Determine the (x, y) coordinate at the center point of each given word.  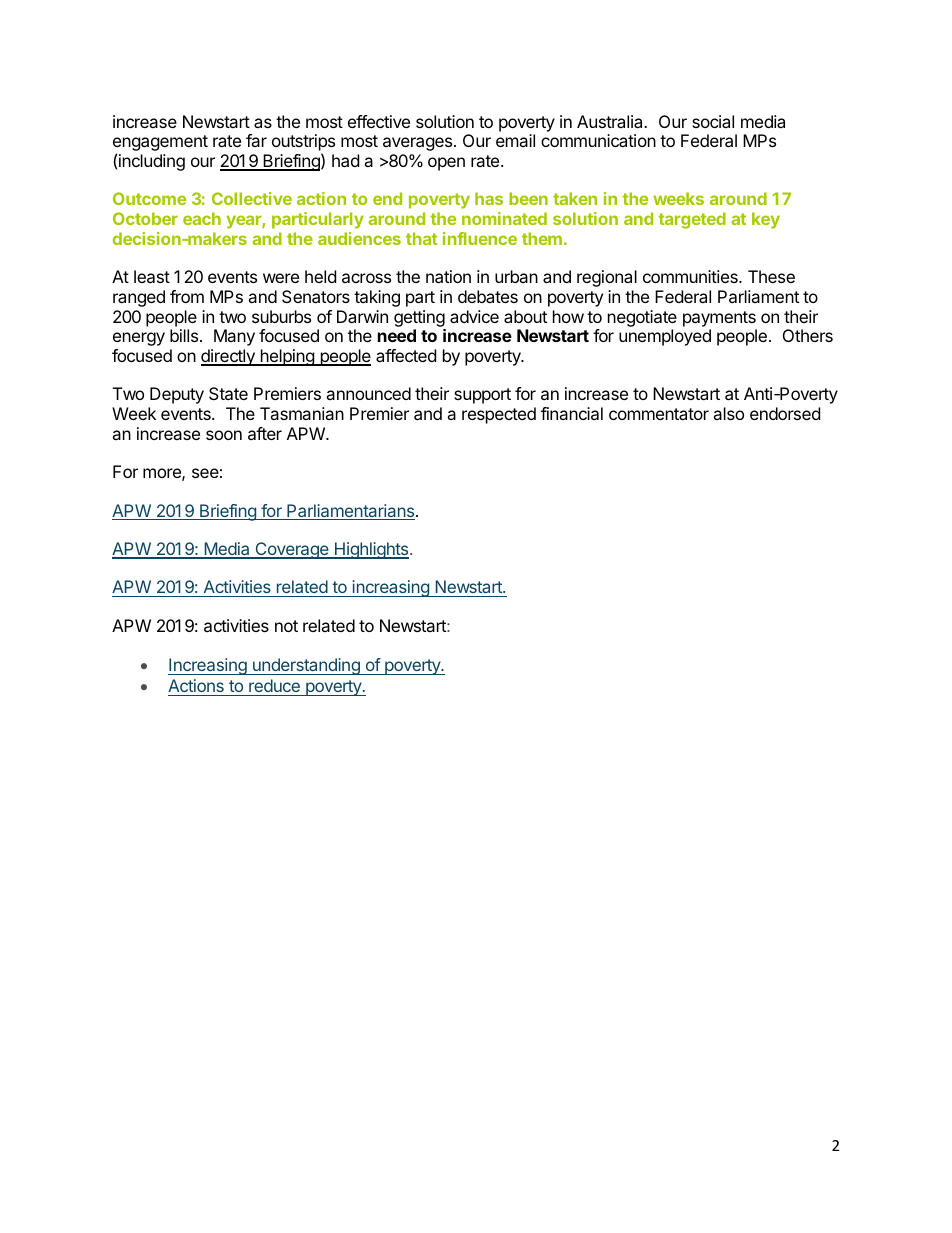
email (515, 140)
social (713, 121)
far (256, 140)
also (728, 413)
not (286, 626)
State (228, 393)
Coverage (292, 550)
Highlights (372, 550)
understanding (306, 666)
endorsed (785, 413)
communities (691, 276)
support (482, 396)
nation (448, 276)
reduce (274, 685)
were (281, 278)
